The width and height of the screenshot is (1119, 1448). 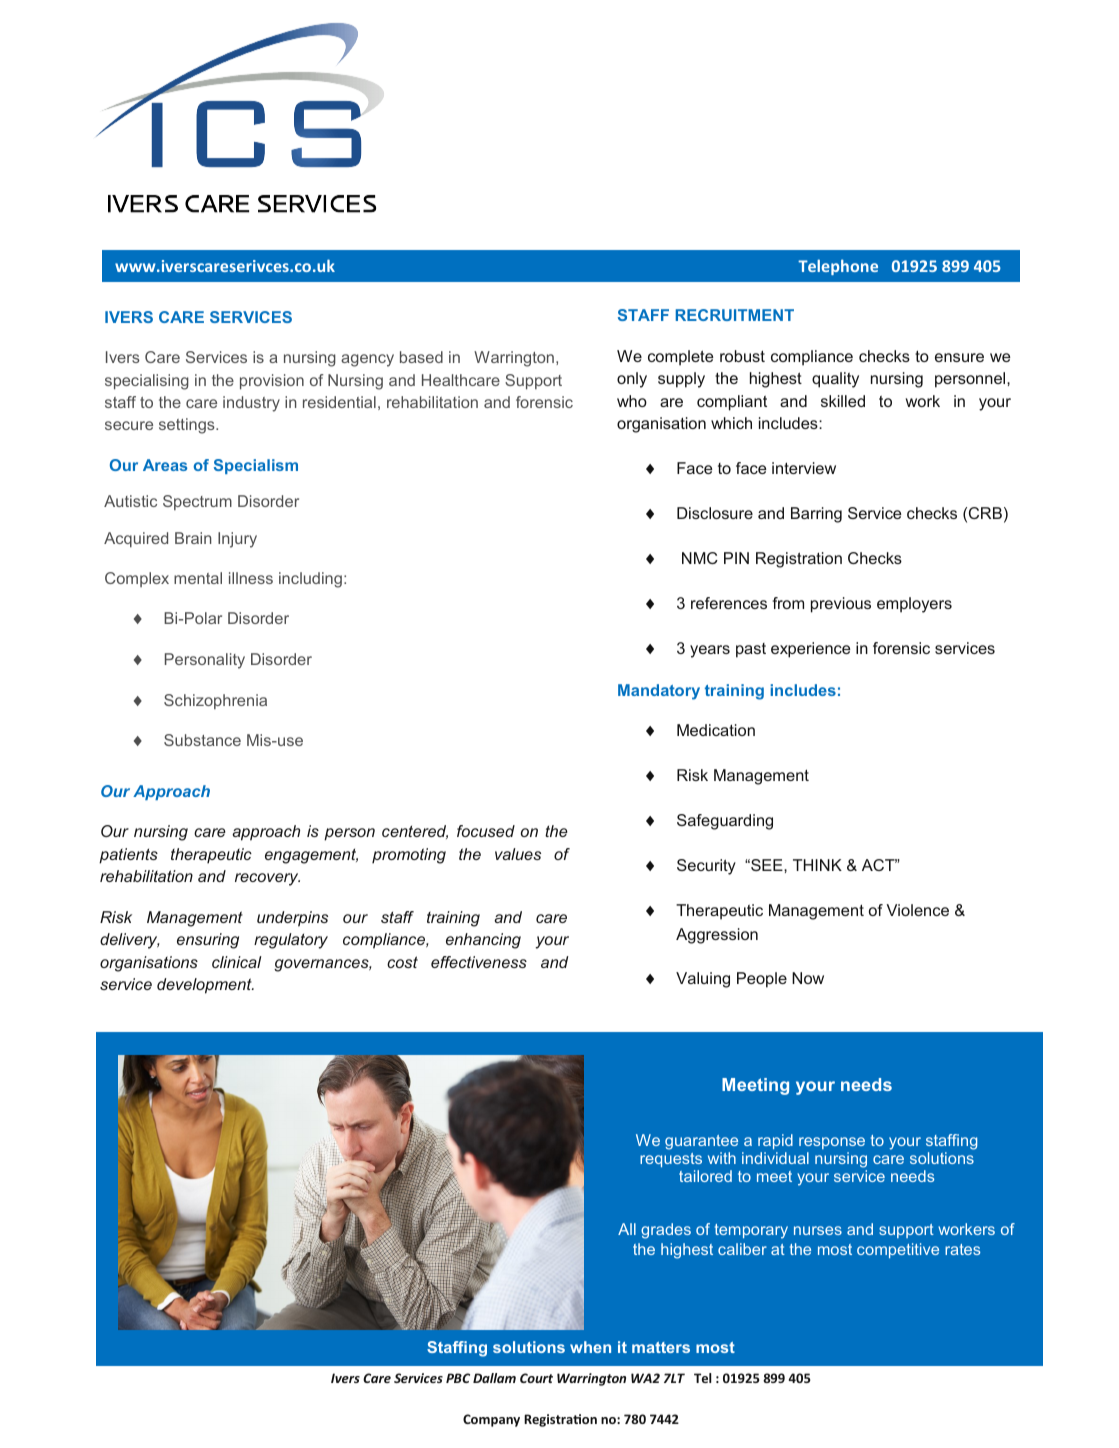 What do you see at coordinates (838, 267) in the screenshot?
I see `Telephone` at bounding box center [838, 267].
